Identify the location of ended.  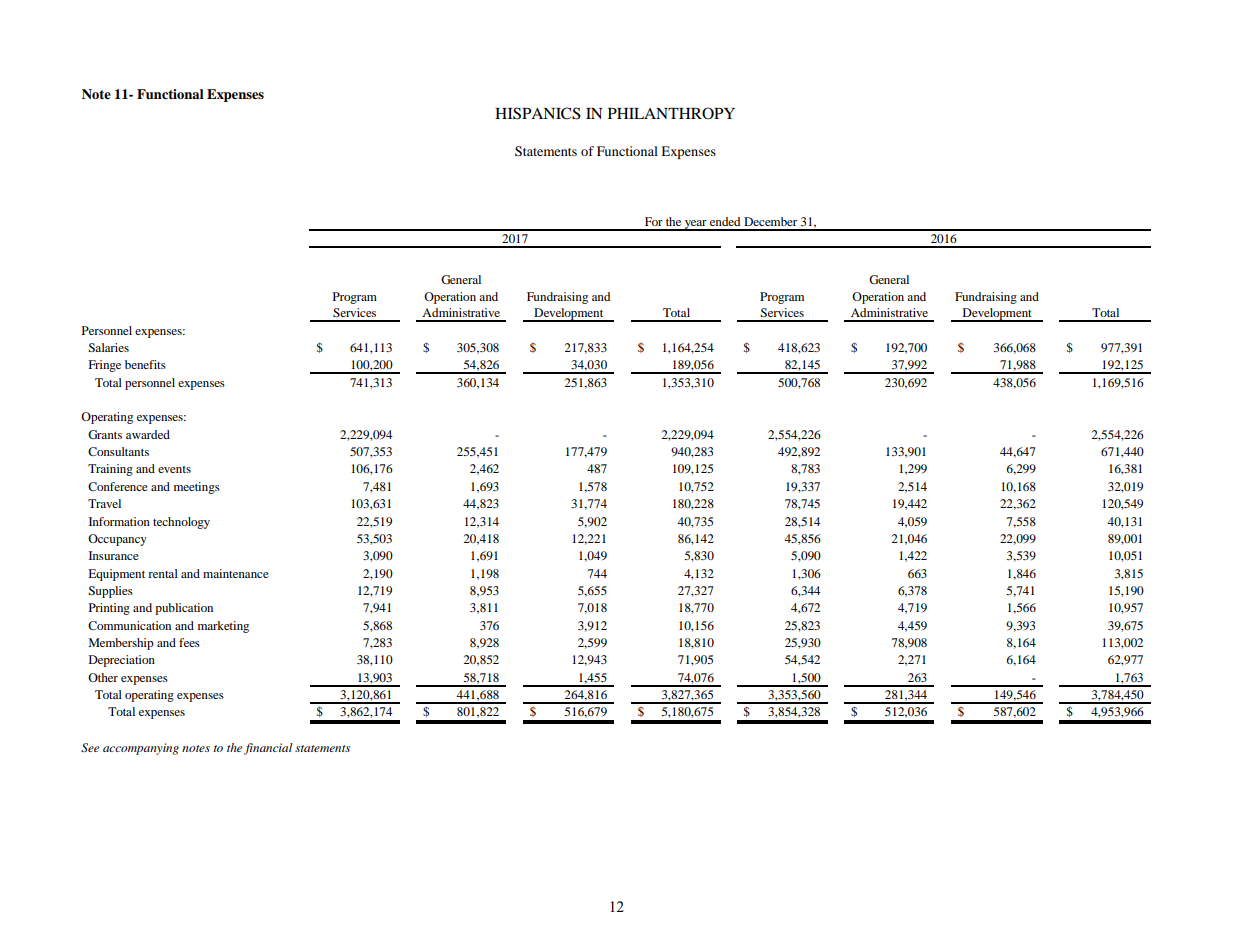
(725, 221).
